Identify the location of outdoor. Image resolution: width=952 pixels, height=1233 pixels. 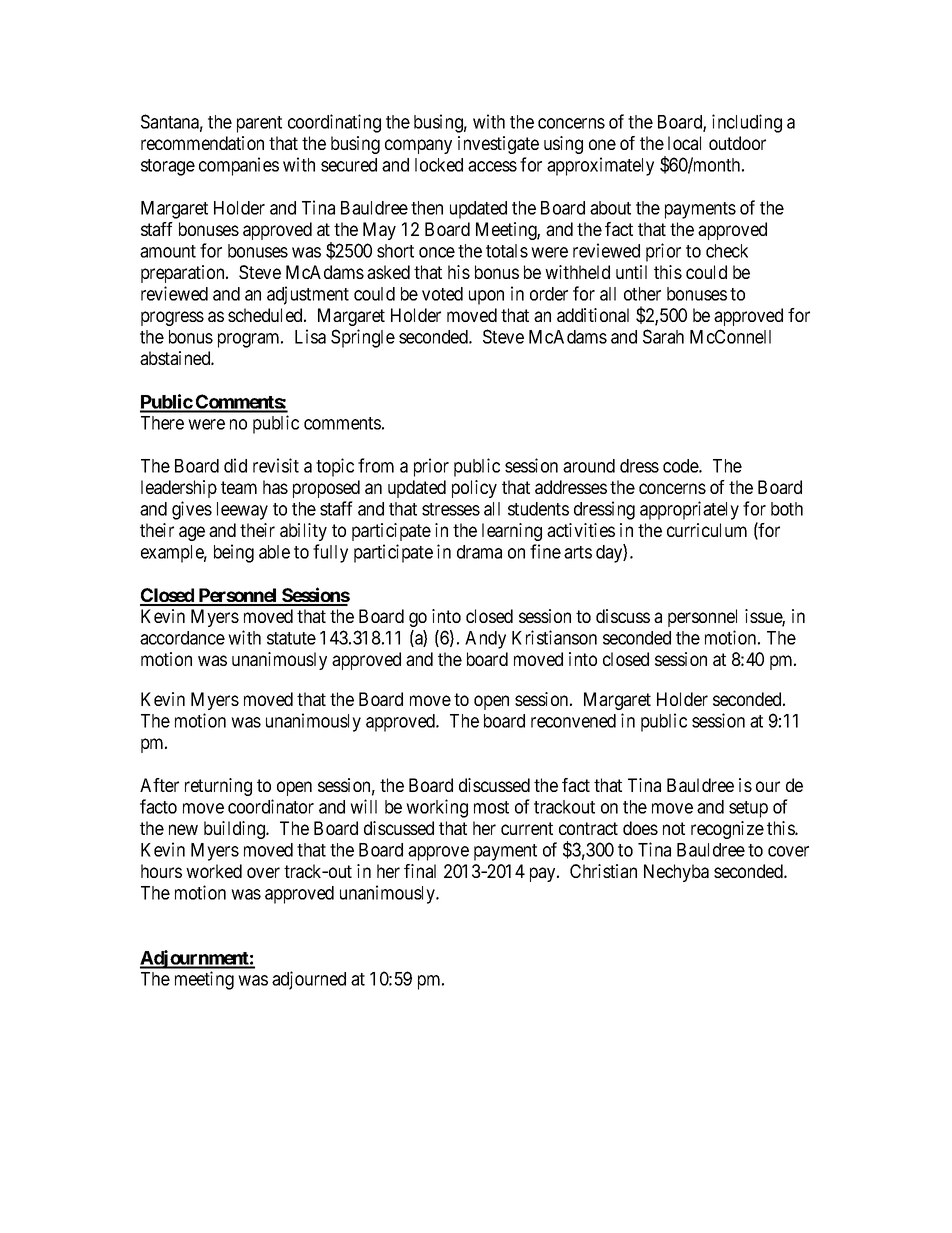
(737, 143).
